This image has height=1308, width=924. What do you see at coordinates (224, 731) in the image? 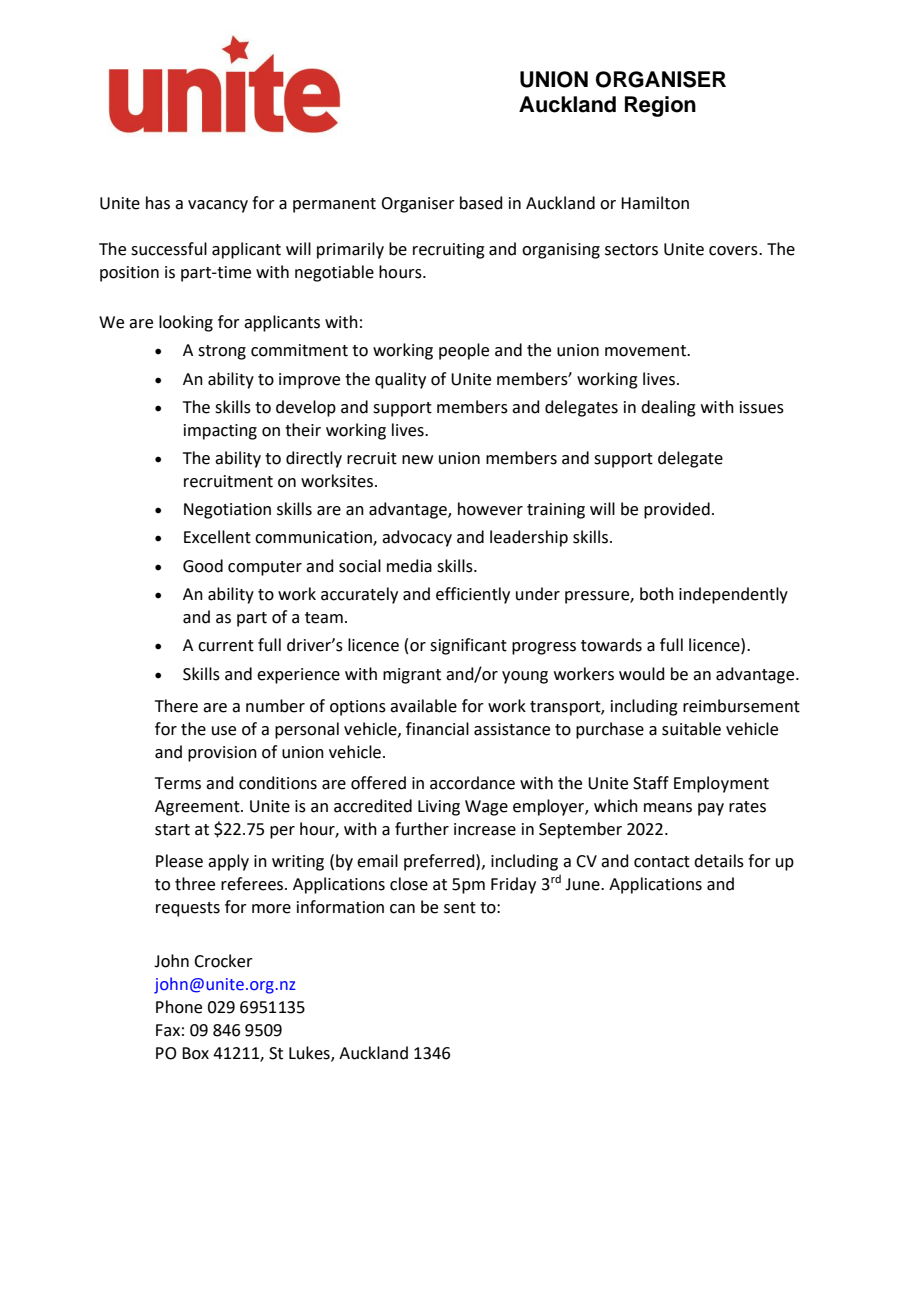
I see `use` at bounding box center [224, 731].
